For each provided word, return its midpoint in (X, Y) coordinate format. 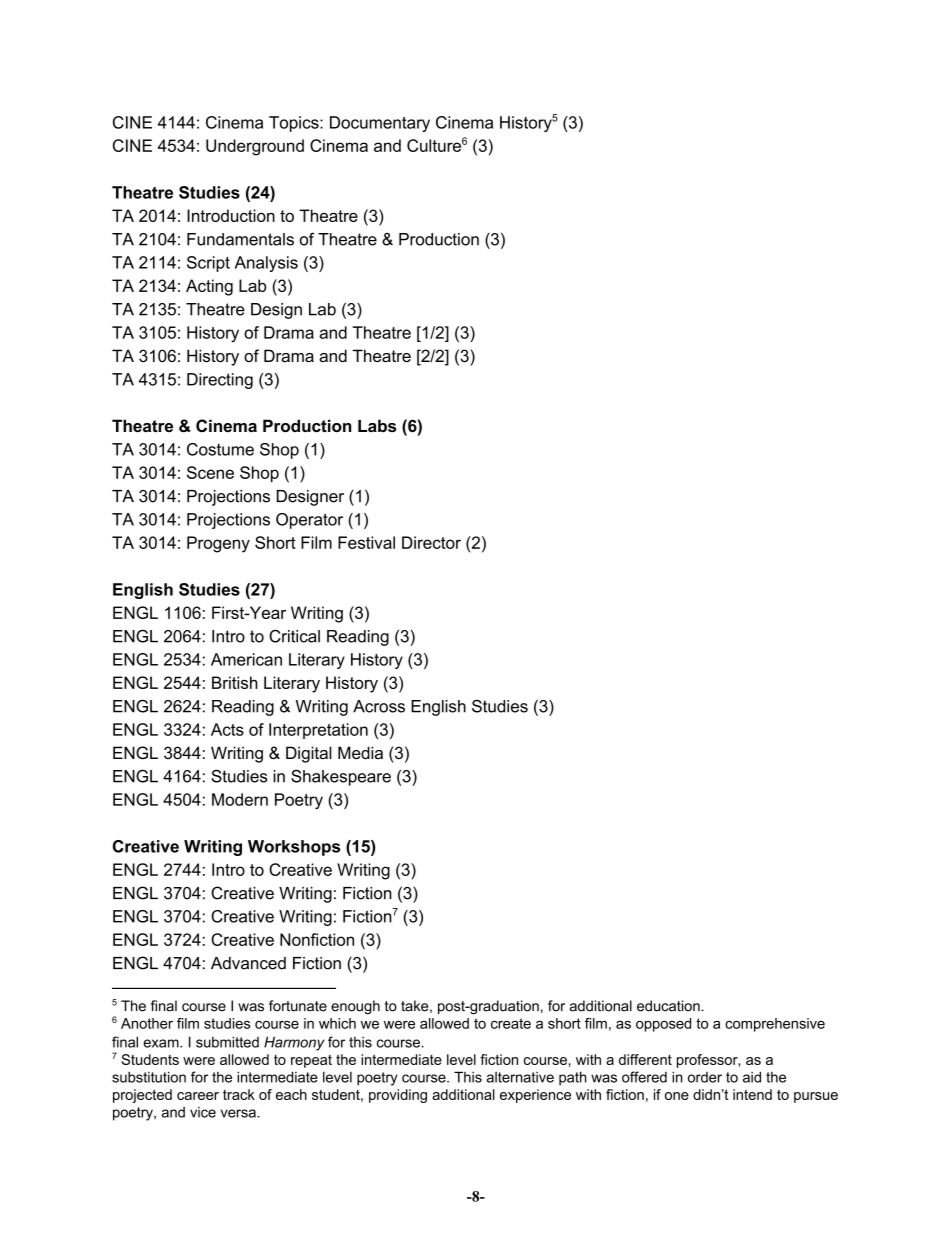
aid (752, 1077)
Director (431, 542)
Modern (240, 799)
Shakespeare (341, 778)
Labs (377, 425)
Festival (366, 542)
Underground (255, 147)
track (239, 1094)
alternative (520, 1077)
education (668, 1006)
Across (379, 706)
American (246, 659)
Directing (220, 381)
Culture (434, 145)
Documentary (380, 124)
